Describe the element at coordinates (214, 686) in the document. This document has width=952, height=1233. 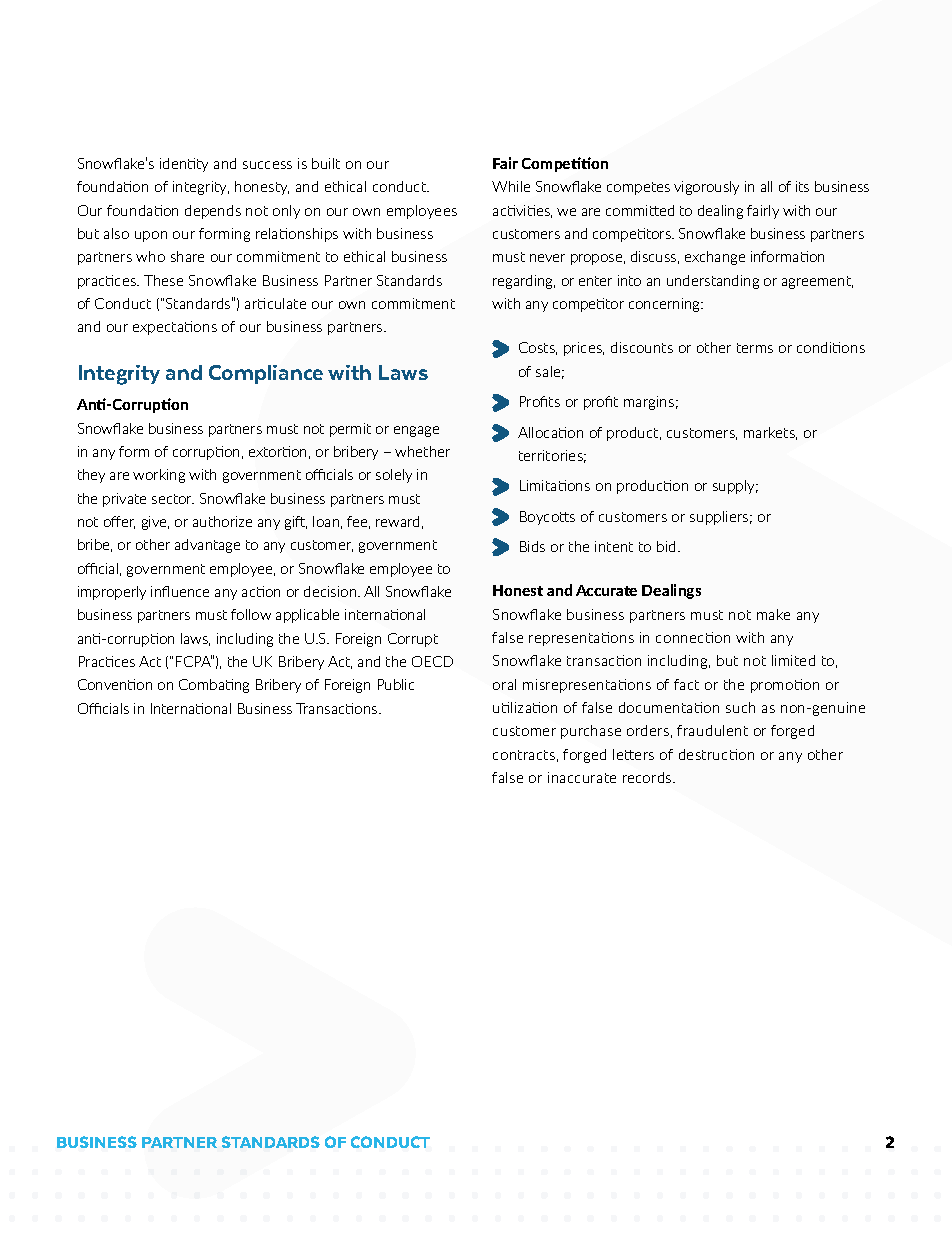
I see `Combating` at that location.
